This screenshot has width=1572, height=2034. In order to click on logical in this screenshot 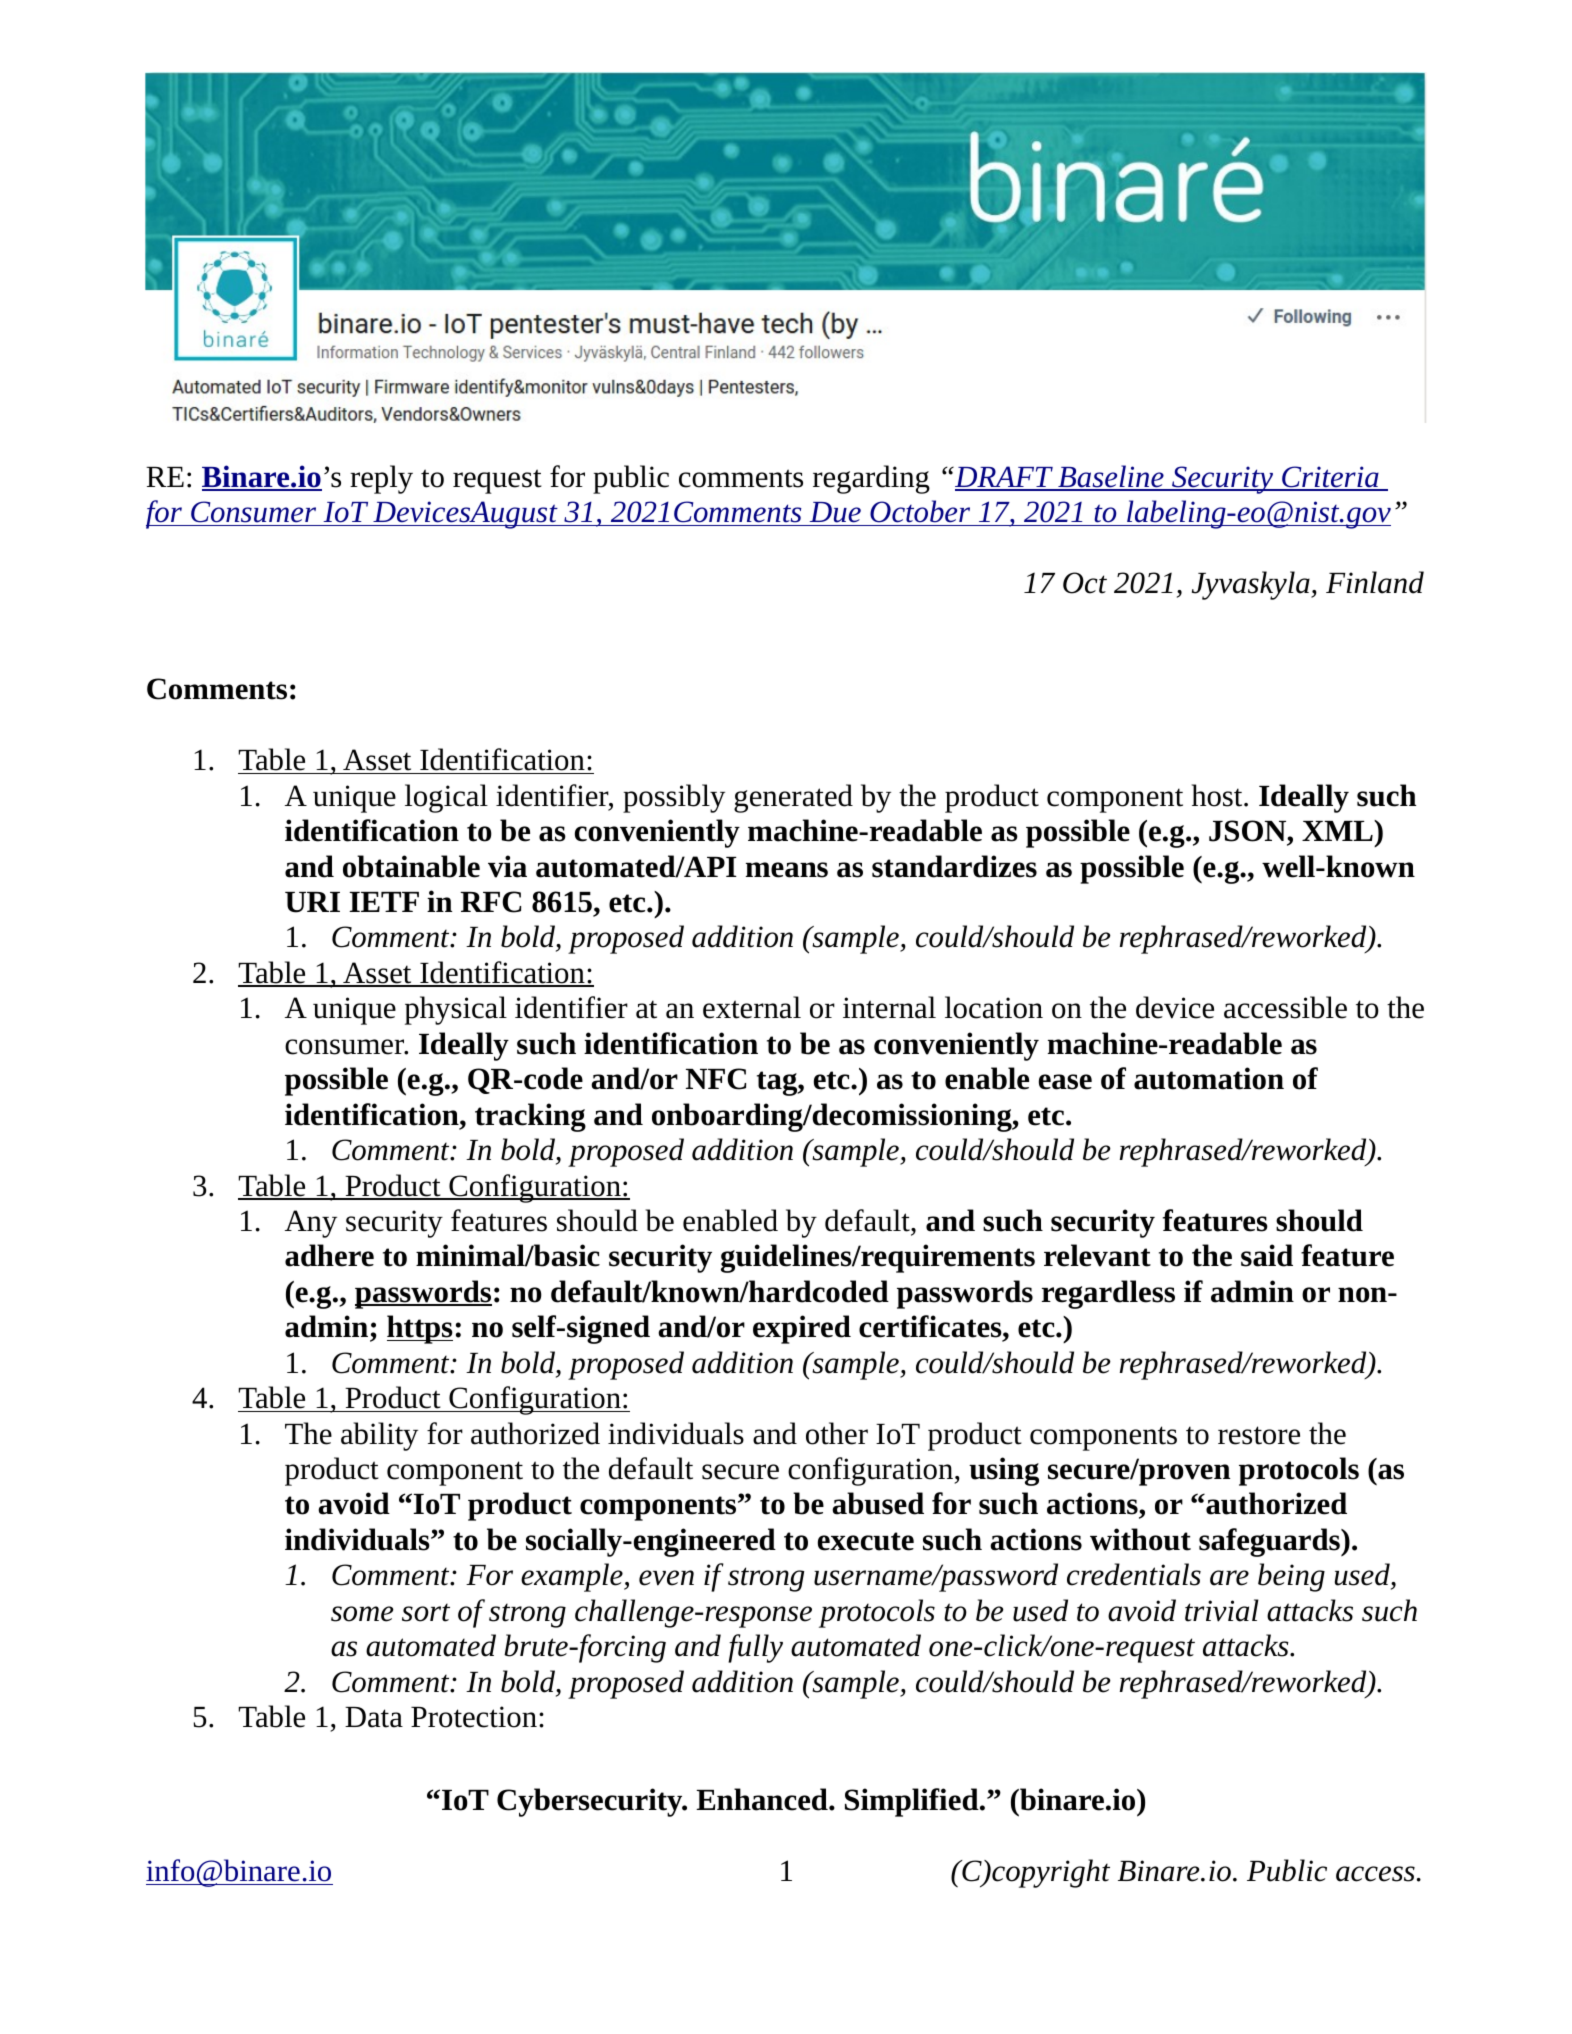, I will do `click(446, 798)`.
